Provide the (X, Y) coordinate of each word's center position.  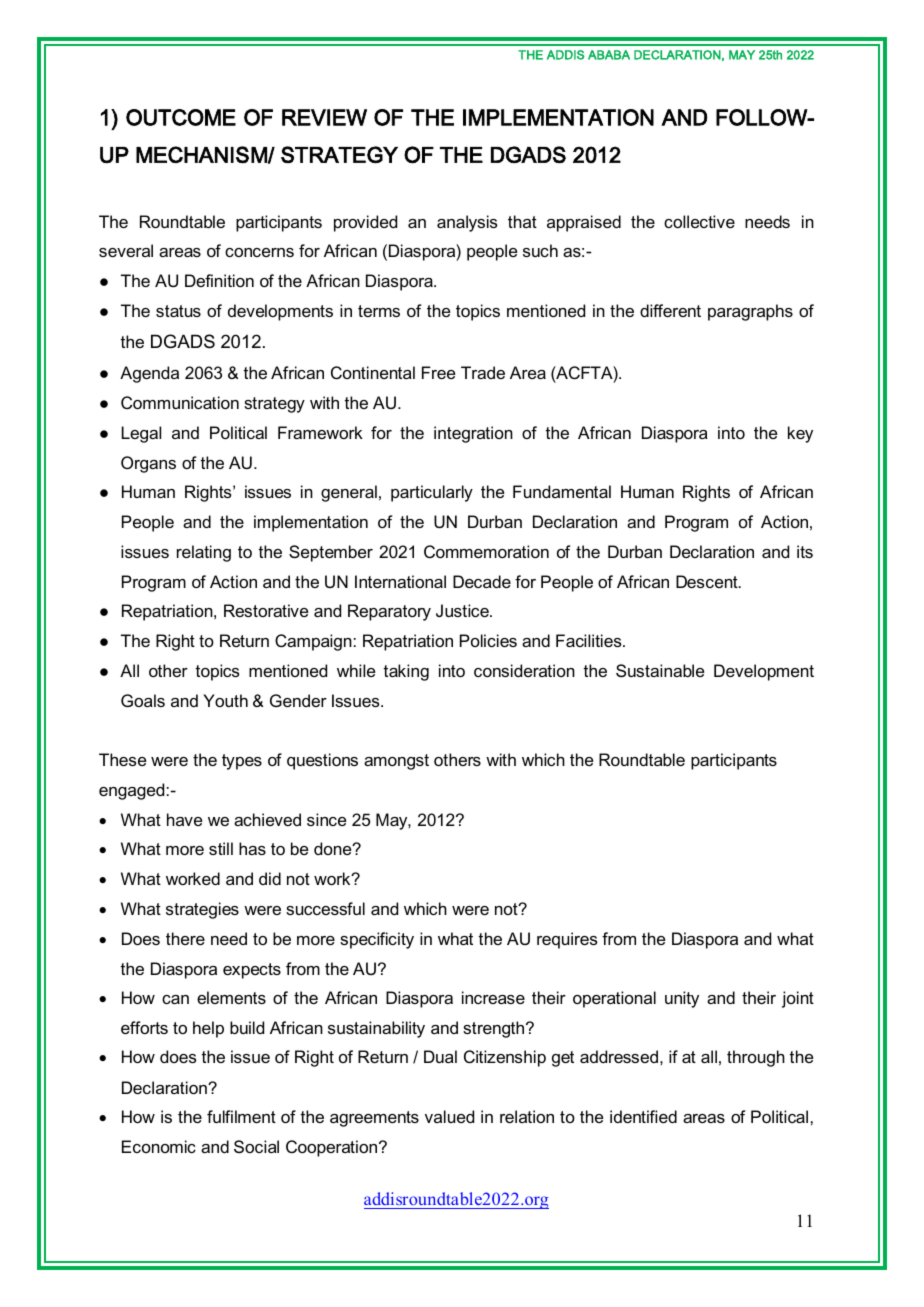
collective (699, 221)
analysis (467, 223)
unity (682, 999)
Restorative (266, 610)
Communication (180, 402)
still (221, 848)
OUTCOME (181, 117)
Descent (708, 581)
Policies (488, 640)
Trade (483, 372)
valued (449, 1116)
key (800, 434)
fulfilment (241, 1116)
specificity (377, 940)
